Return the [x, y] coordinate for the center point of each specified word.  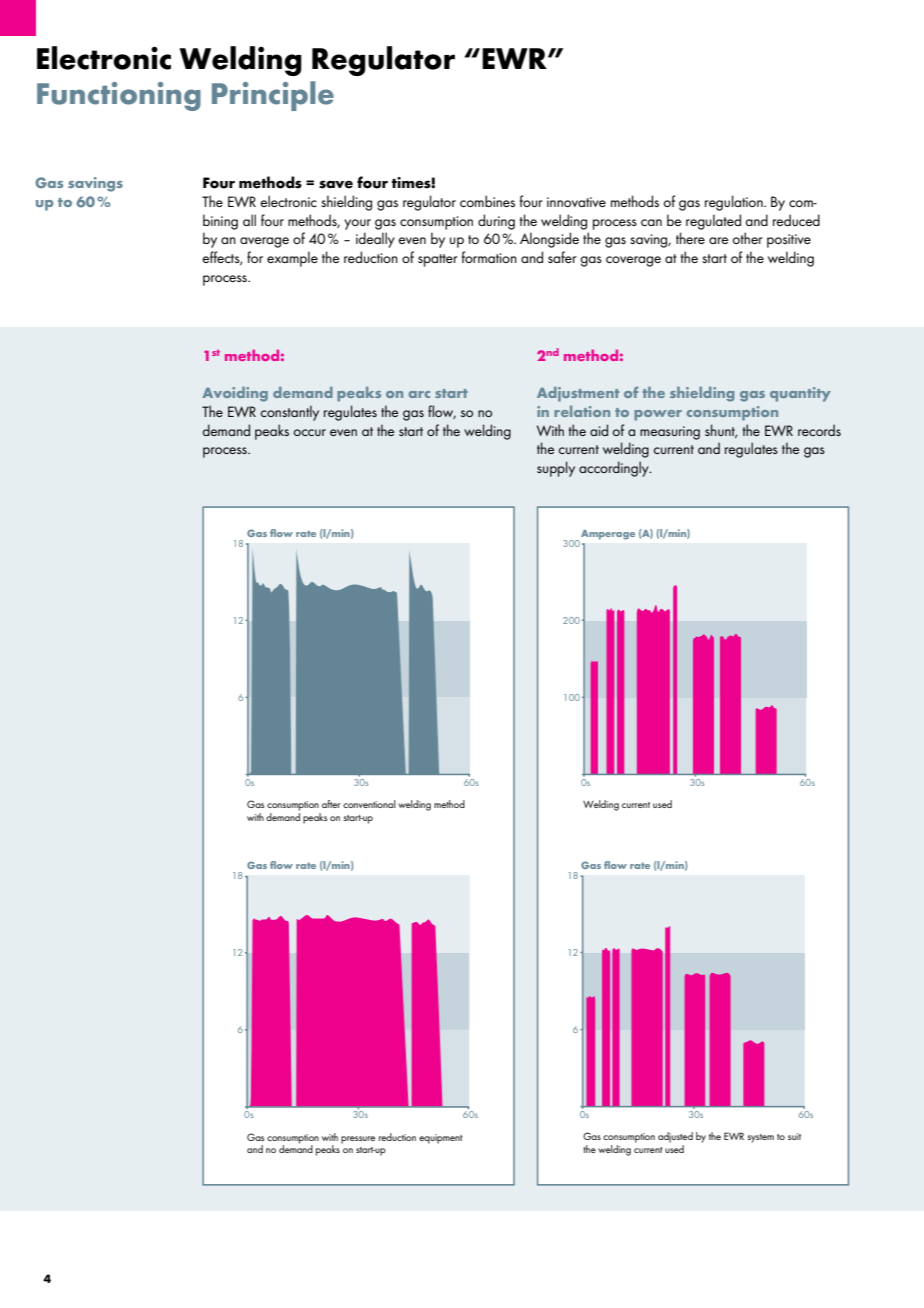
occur [309, 432]
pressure [358, 1140]
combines [487, 201]
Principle [273, 96]
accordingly [615, 469]
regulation [735, 203]
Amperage [608, 535]
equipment [441, 1139]
